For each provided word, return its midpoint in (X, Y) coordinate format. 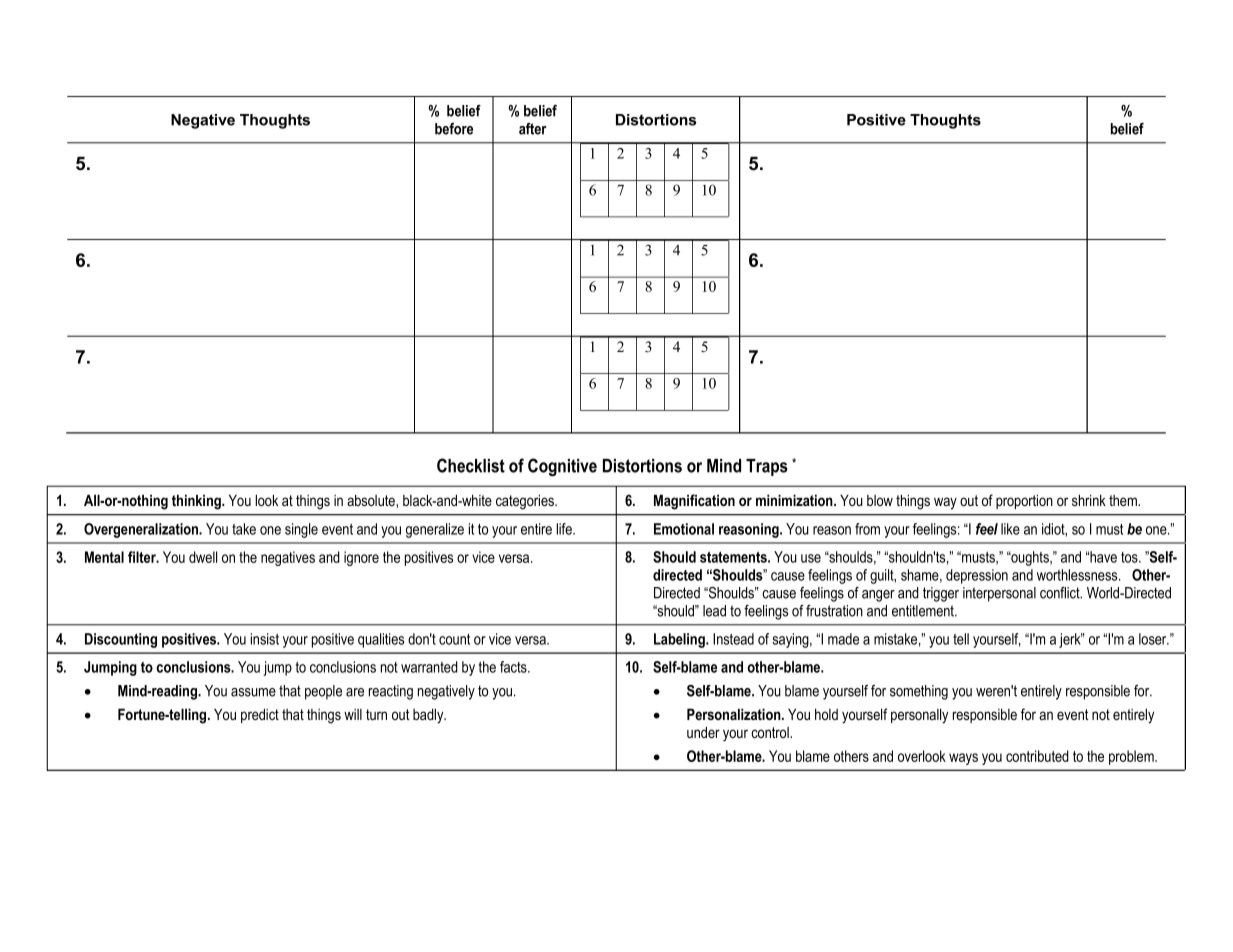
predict (260, 715)
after (533, 129)
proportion (1024, 501)
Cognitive (562, 467)
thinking (197, 502)
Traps (767, 467)
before (454, 129)
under (703, 732)
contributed (1037, 756)
